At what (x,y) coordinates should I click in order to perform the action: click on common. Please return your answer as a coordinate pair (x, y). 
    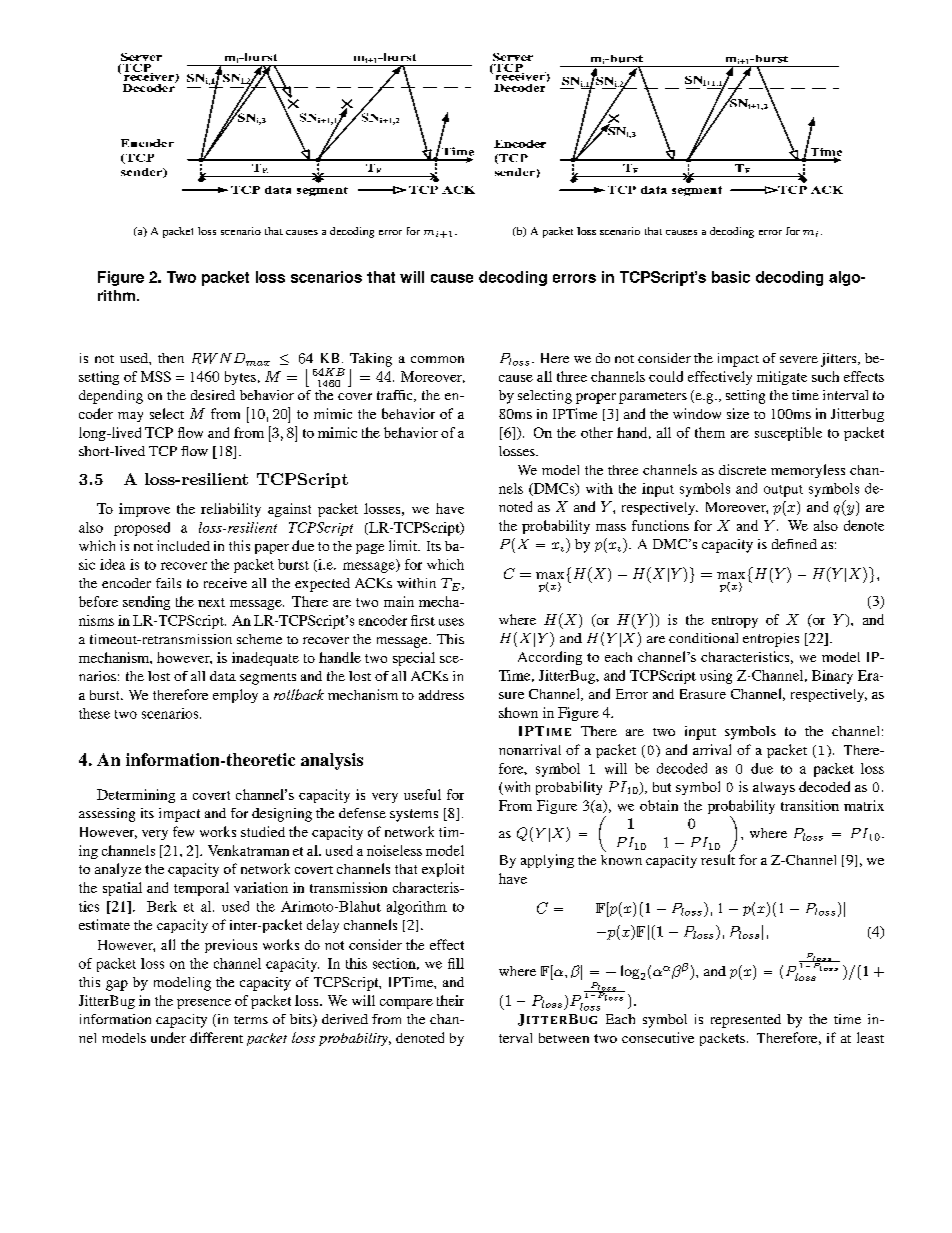
    Looking at the image, I should click on (437, 359).
